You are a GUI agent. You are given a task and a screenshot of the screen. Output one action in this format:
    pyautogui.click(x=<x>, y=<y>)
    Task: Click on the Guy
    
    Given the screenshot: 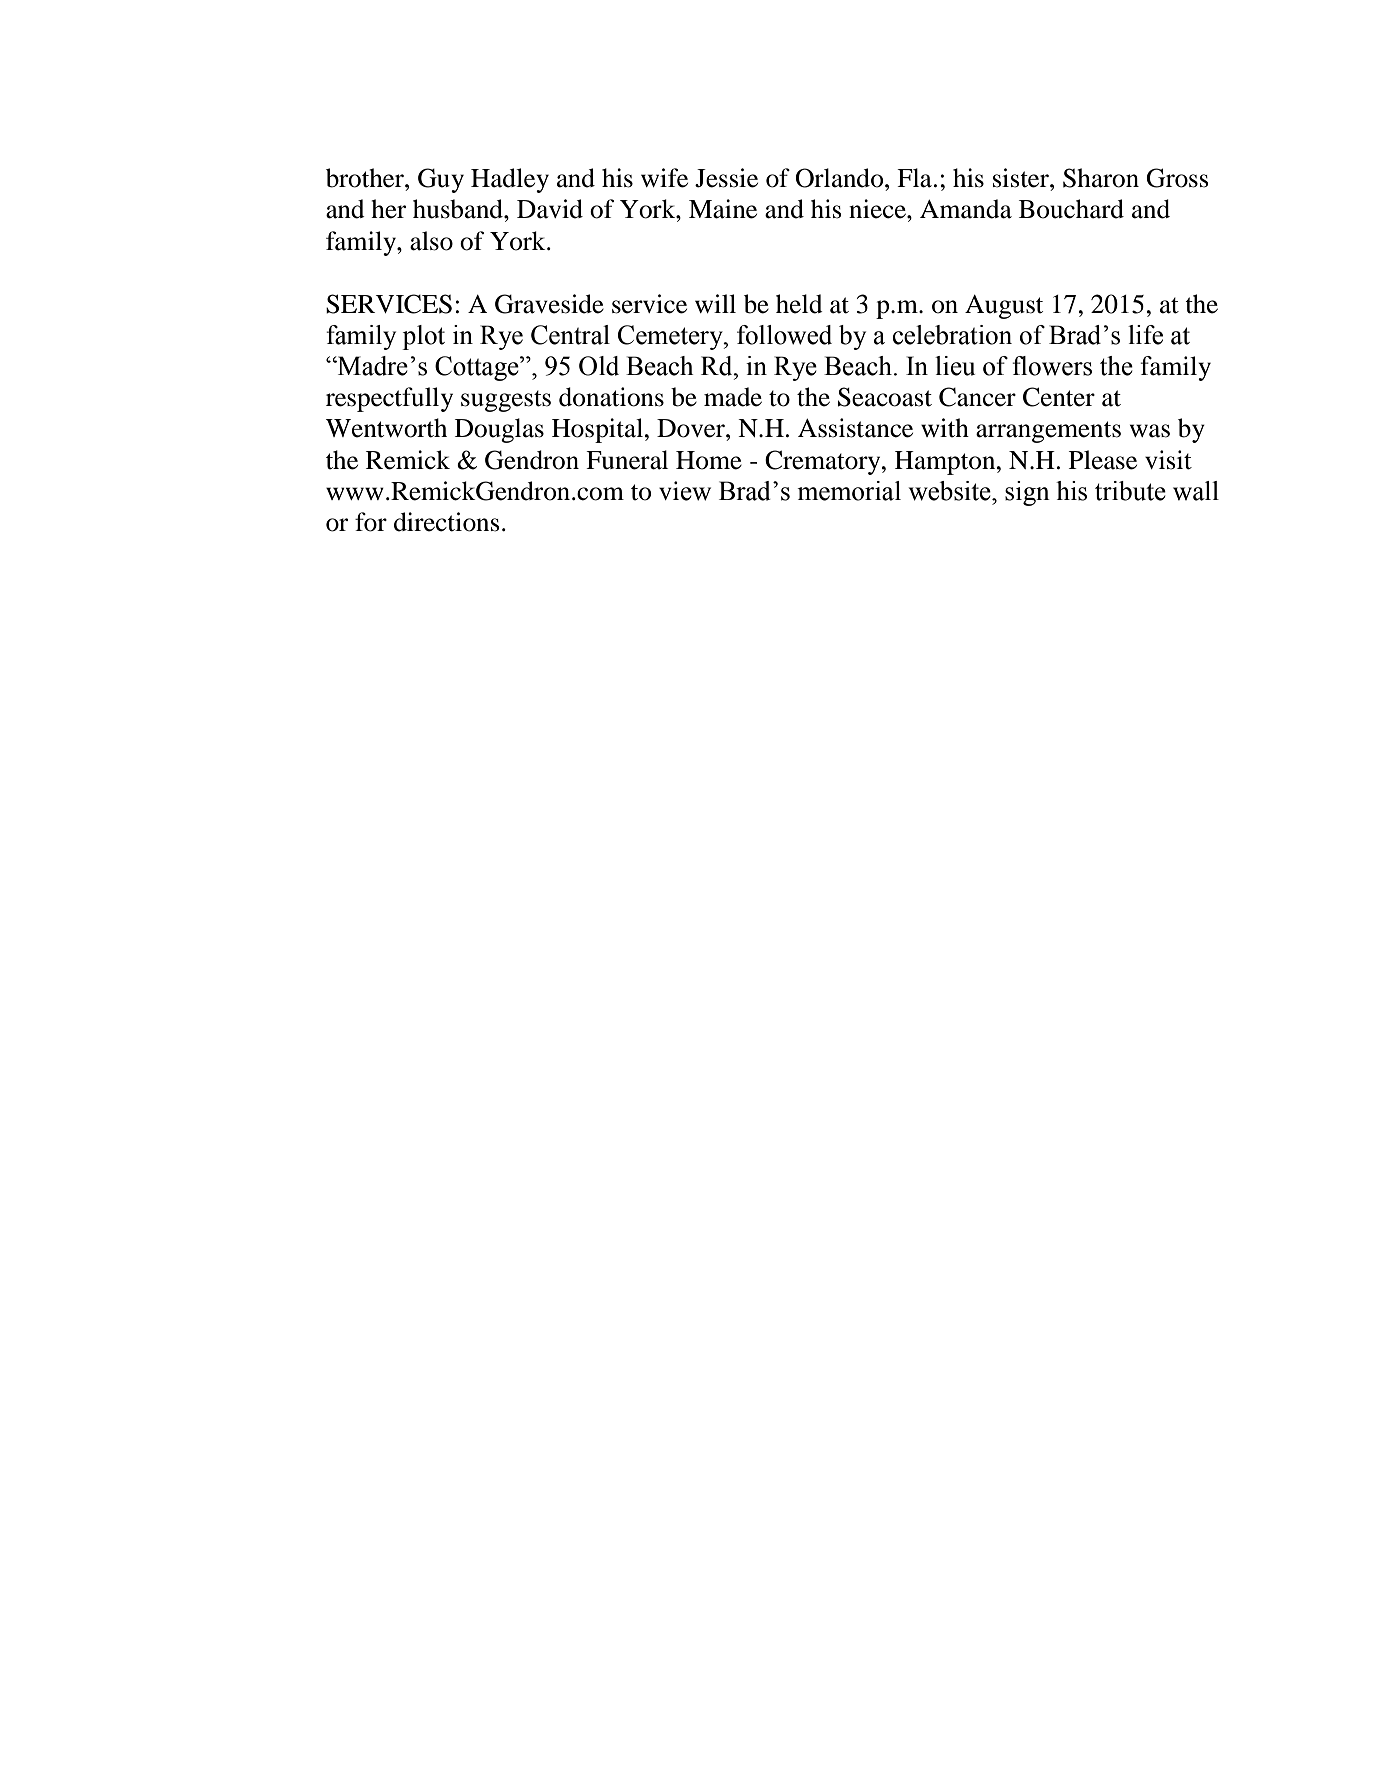 What is the action you would take?
    pyautogui.click(x=441, y=180)
